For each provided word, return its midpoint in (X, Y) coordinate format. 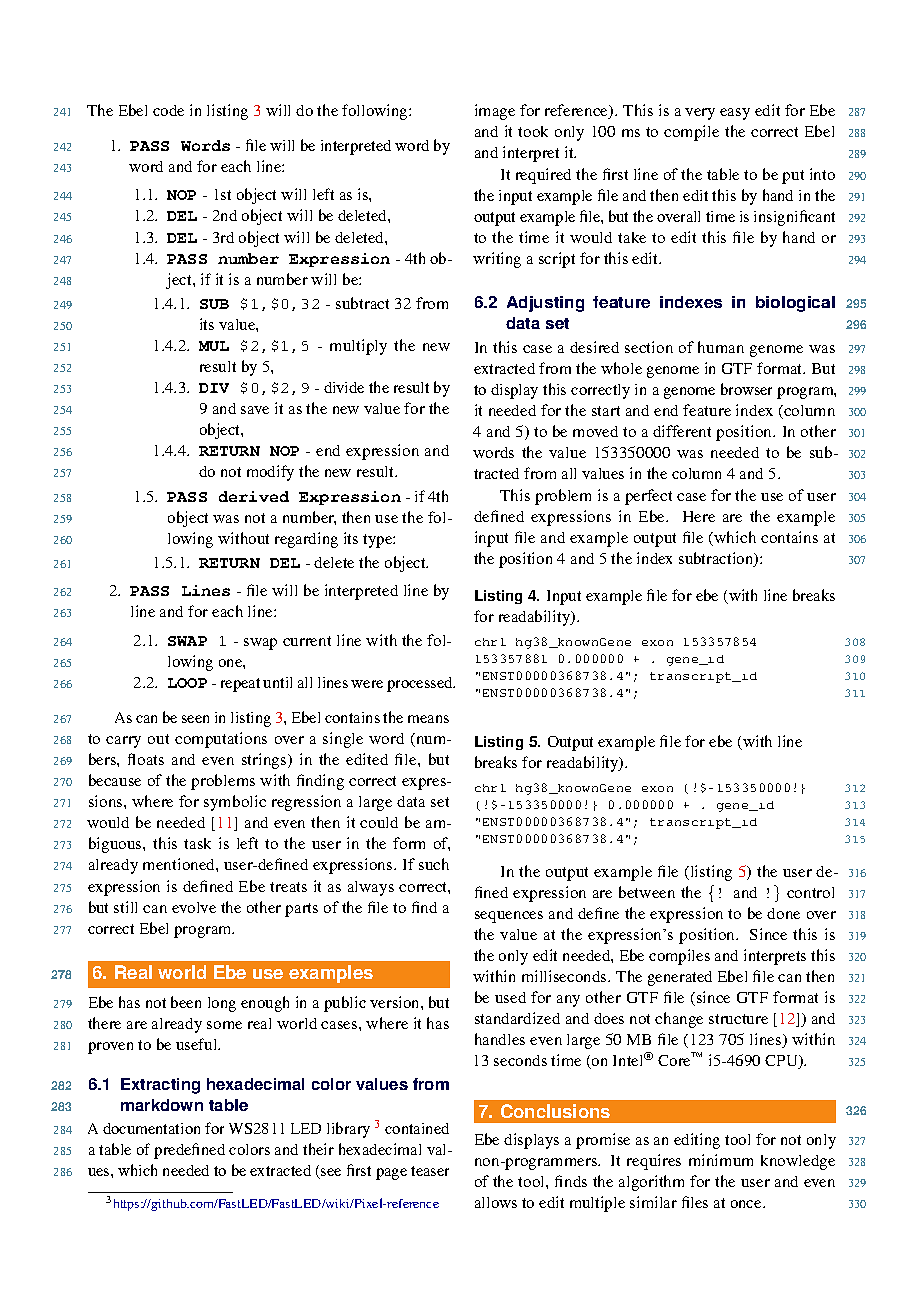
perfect (648, 497)
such (434, 864)
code (168, 110)
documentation (151, 1128)
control (810, 892)
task (197, 843)
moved (595, 431)
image (495, 112)
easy (735, 114)
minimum (721, 1160)
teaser (430, 1171)
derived (254, 496)
